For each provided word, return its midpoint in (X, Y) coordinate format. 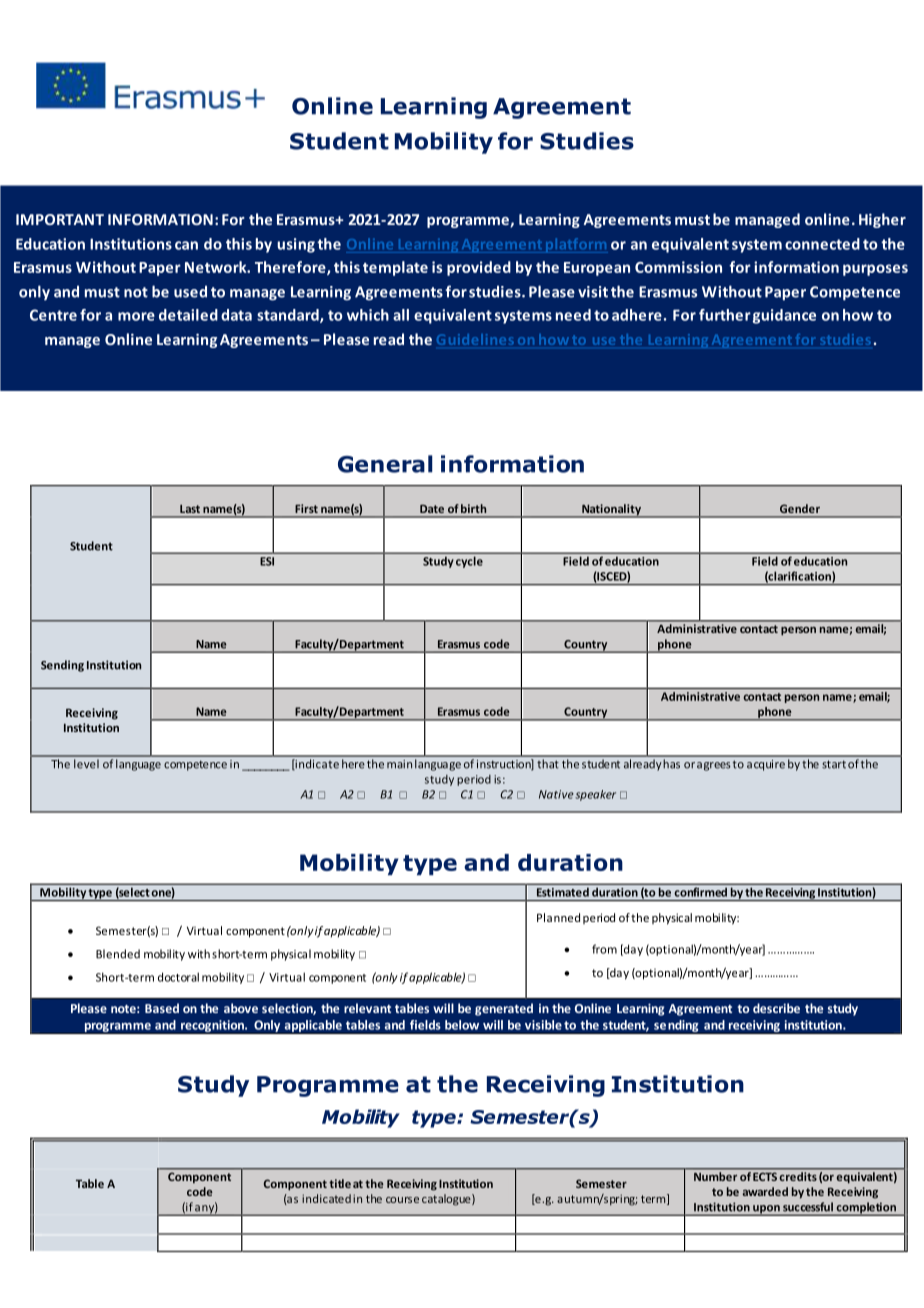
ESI (267, 561)
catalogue (447, 1200)
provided (479, 268)
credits (798, 1176)
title (340, 1183)
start (834, 764)
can (186, 245)
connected (822, 244)
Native (556, 794)
